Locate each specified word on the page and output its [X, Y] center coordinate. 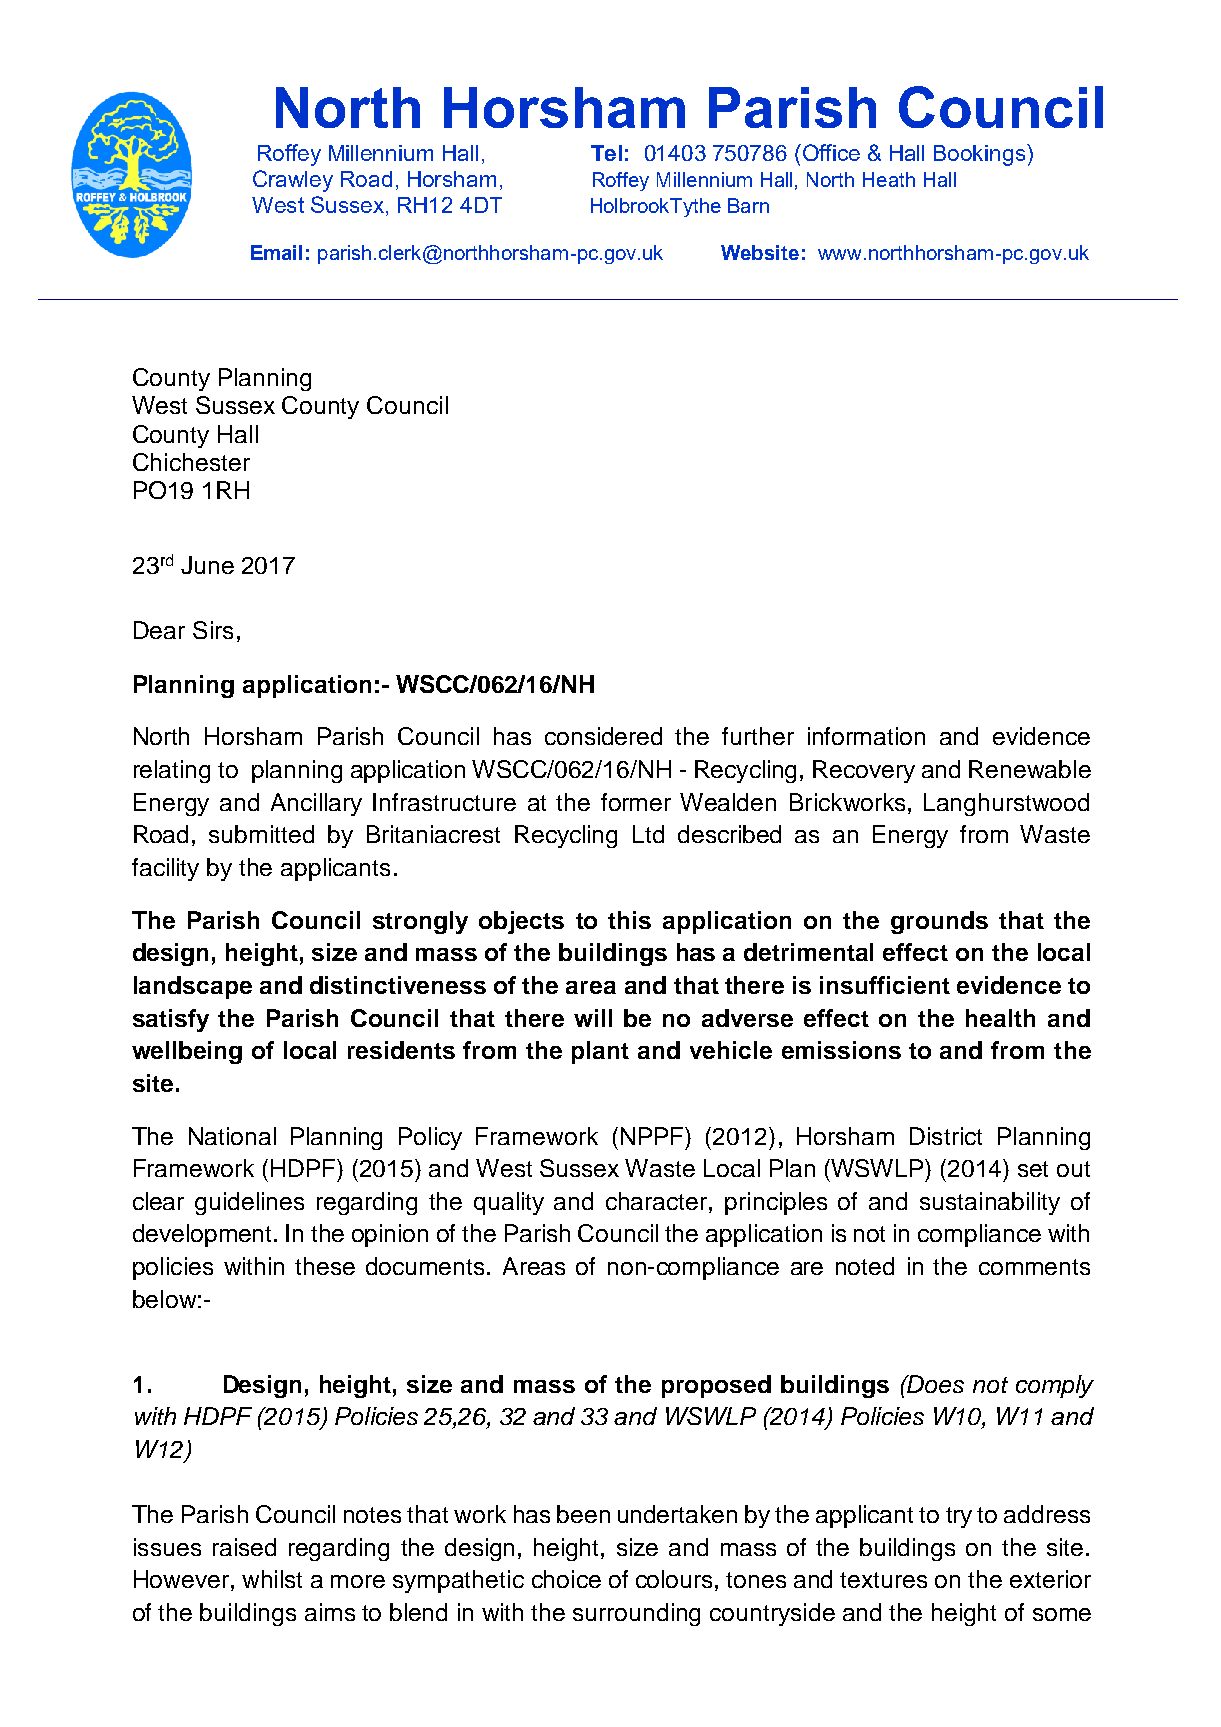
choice [566, 1579]
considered [603, 736]
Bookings [981, 155]
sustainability [990, 1203]
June [207, 565]
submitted [261, 834]
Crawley [293, 181]
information [866, 736]
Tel [606, 153]
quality [509, 1203]
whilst [272, 1579]
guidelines [249, 1203]
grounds [939, 922]
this [629, 920]
